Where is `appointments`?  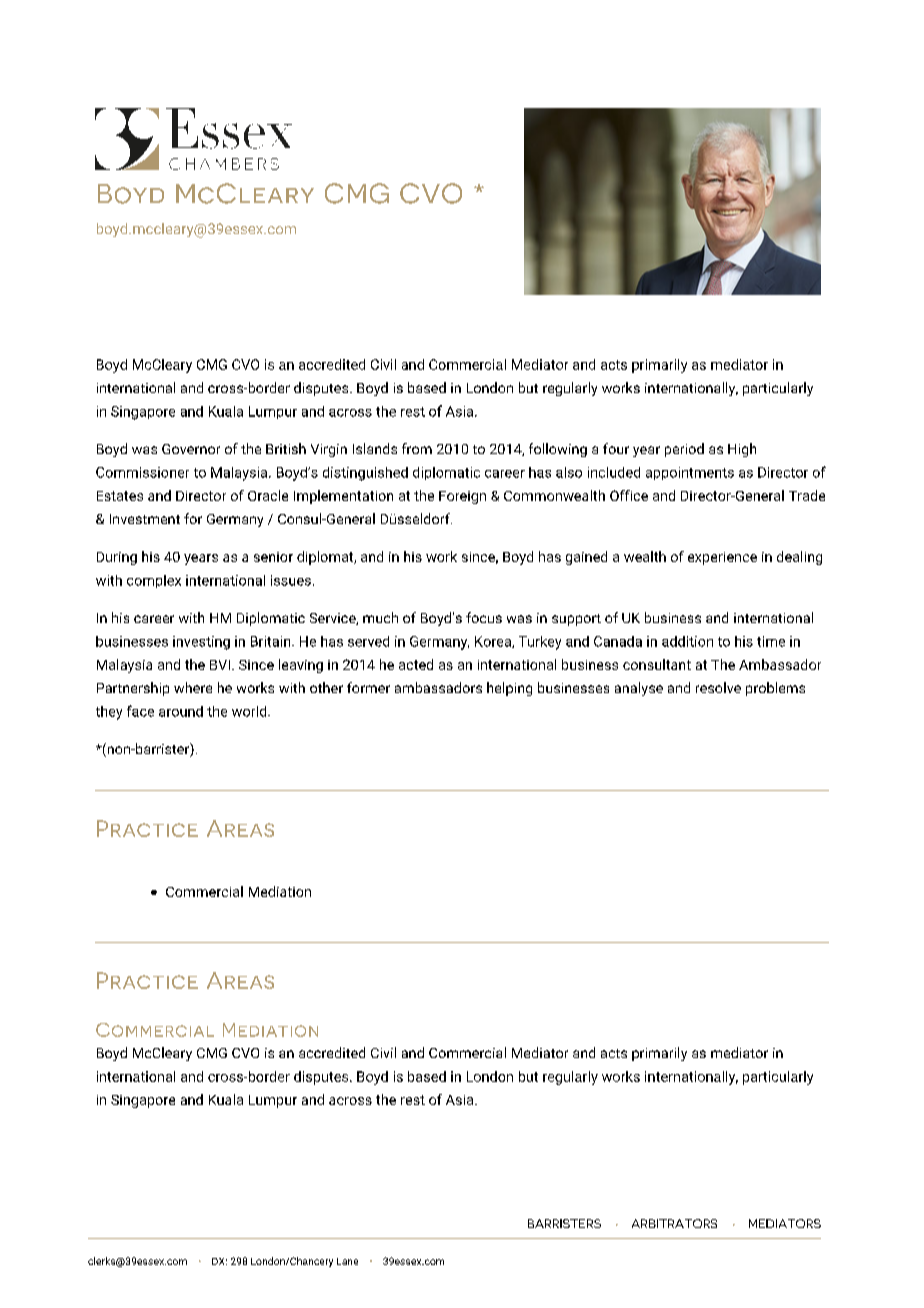
appointments is located at coordinates (690, 473).
